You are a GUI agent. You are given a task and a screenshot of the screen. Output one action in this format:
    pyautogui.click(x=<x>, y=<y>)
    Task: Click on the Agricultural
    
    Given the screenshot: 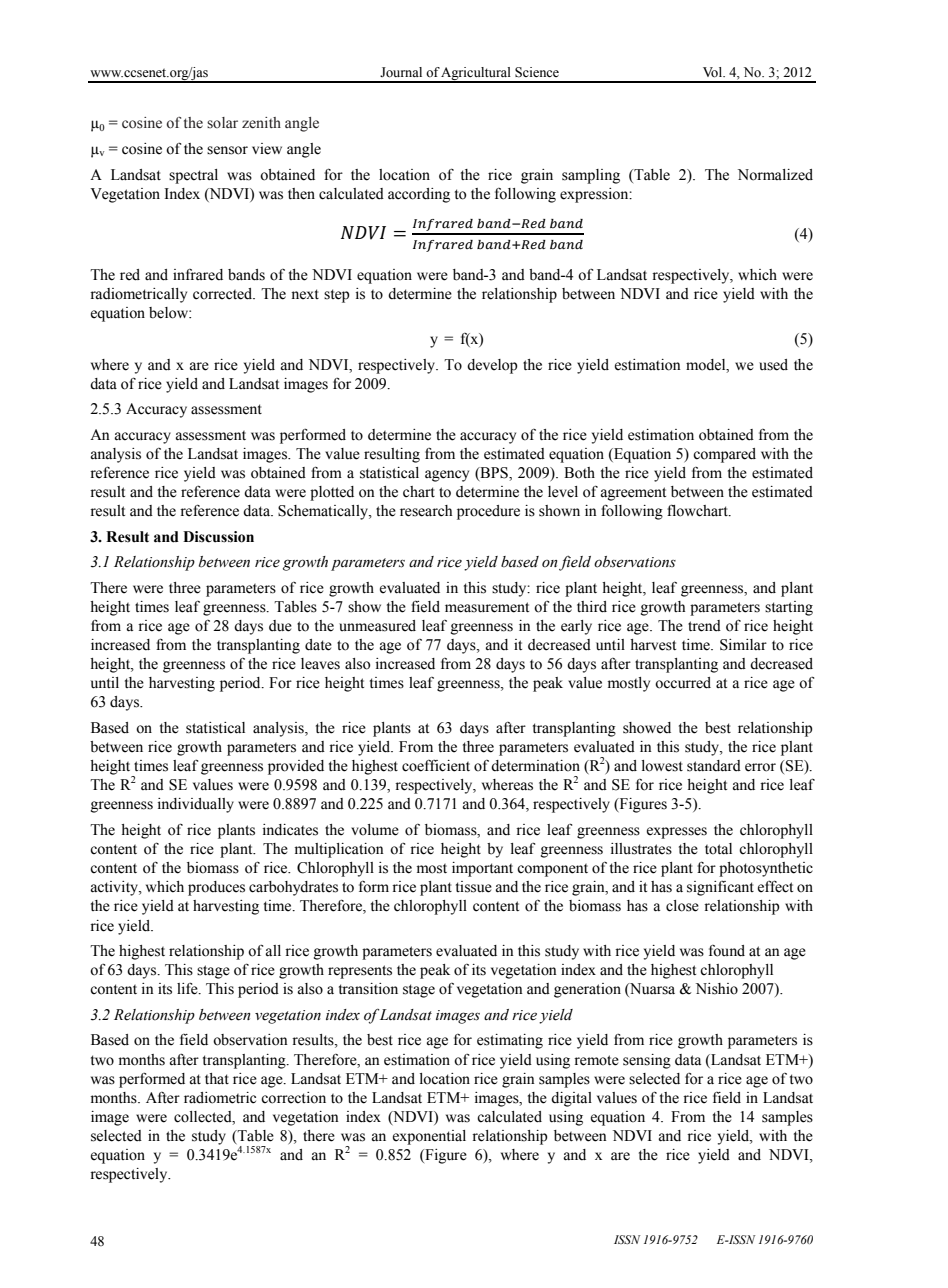 What is the action you would take?
    pyautogui.click(x=476, y=74)
